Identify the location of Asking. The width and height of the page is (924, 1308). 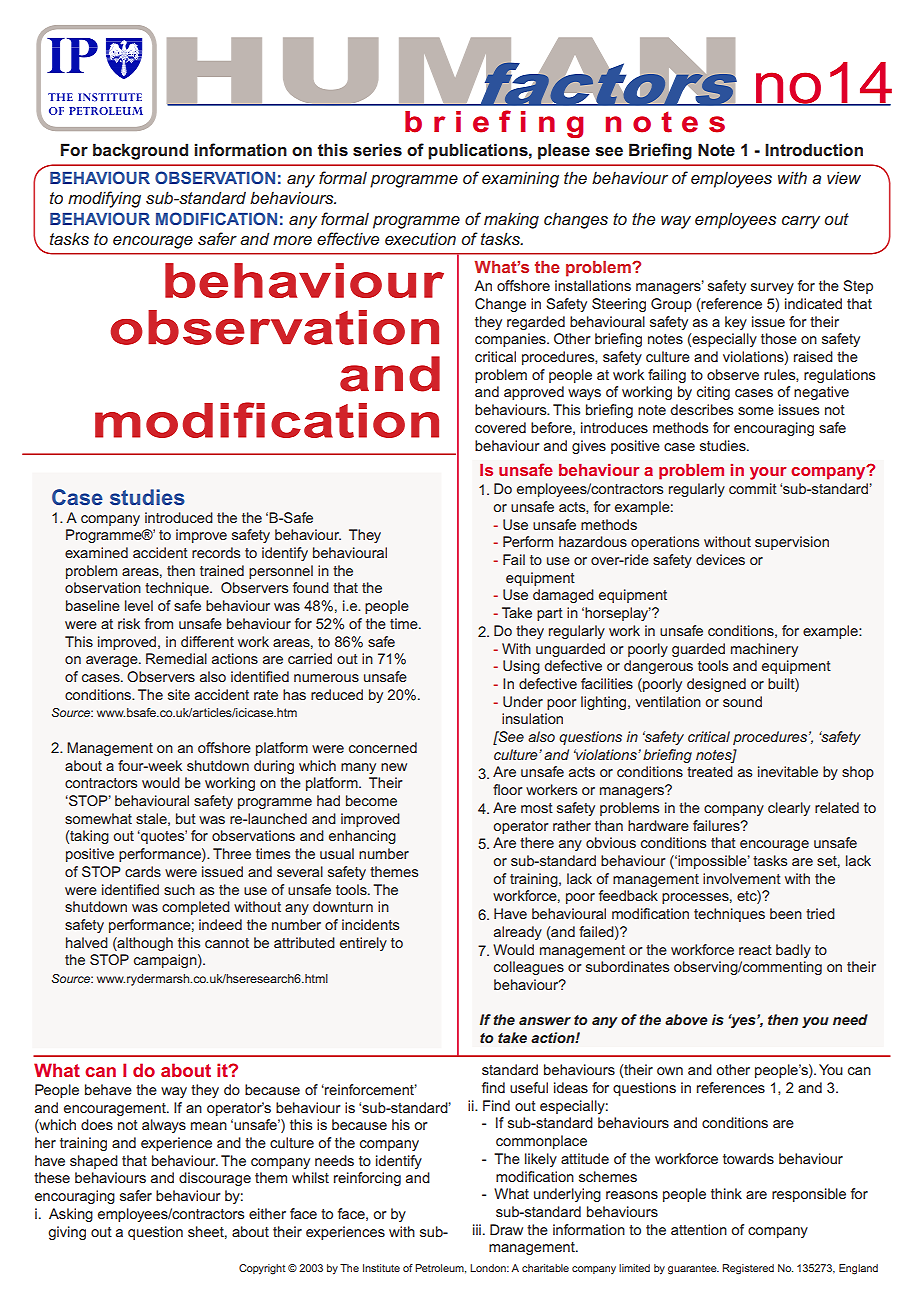
(71, 1215).
